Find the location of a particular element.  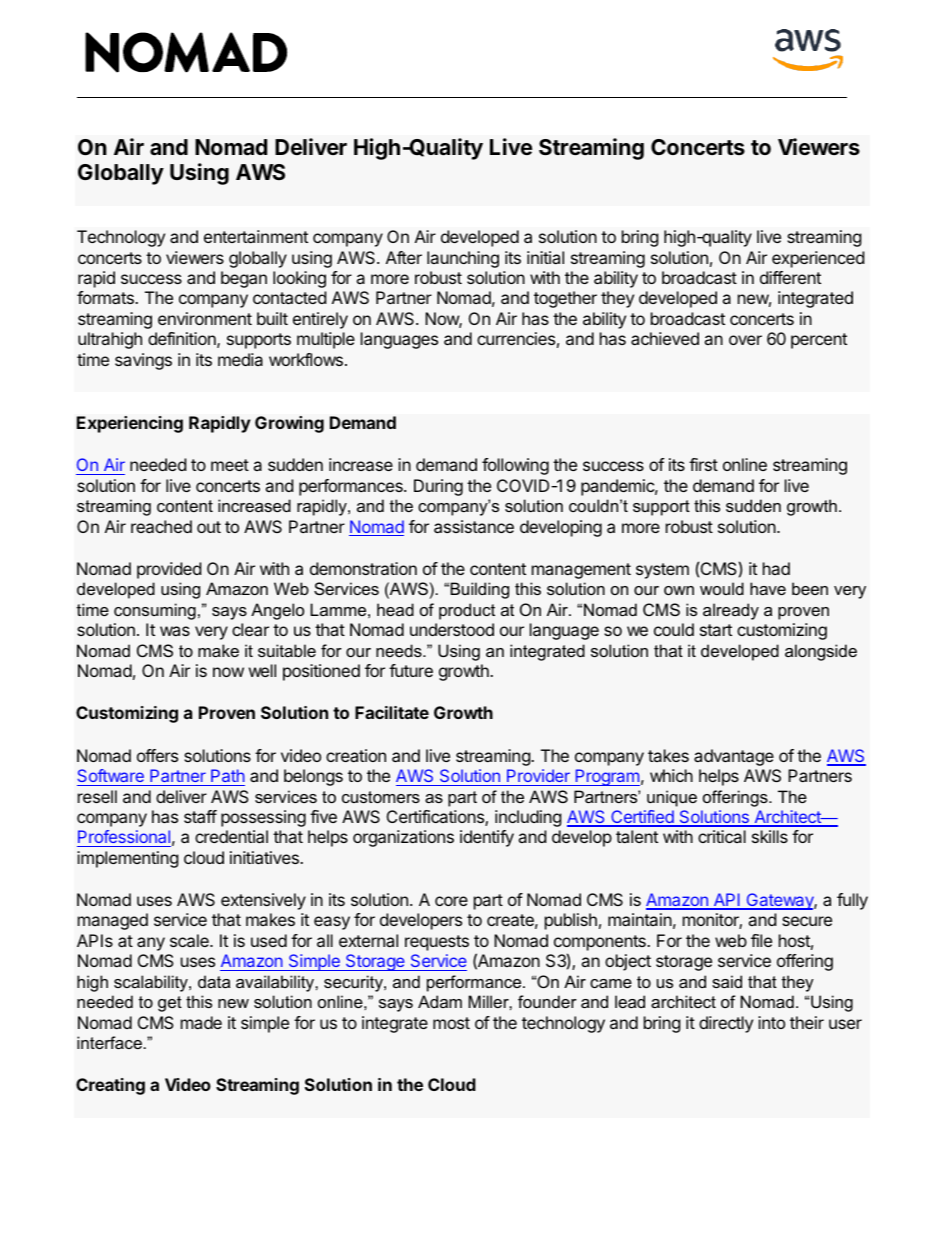

was is located at coordinates (175, 631).
